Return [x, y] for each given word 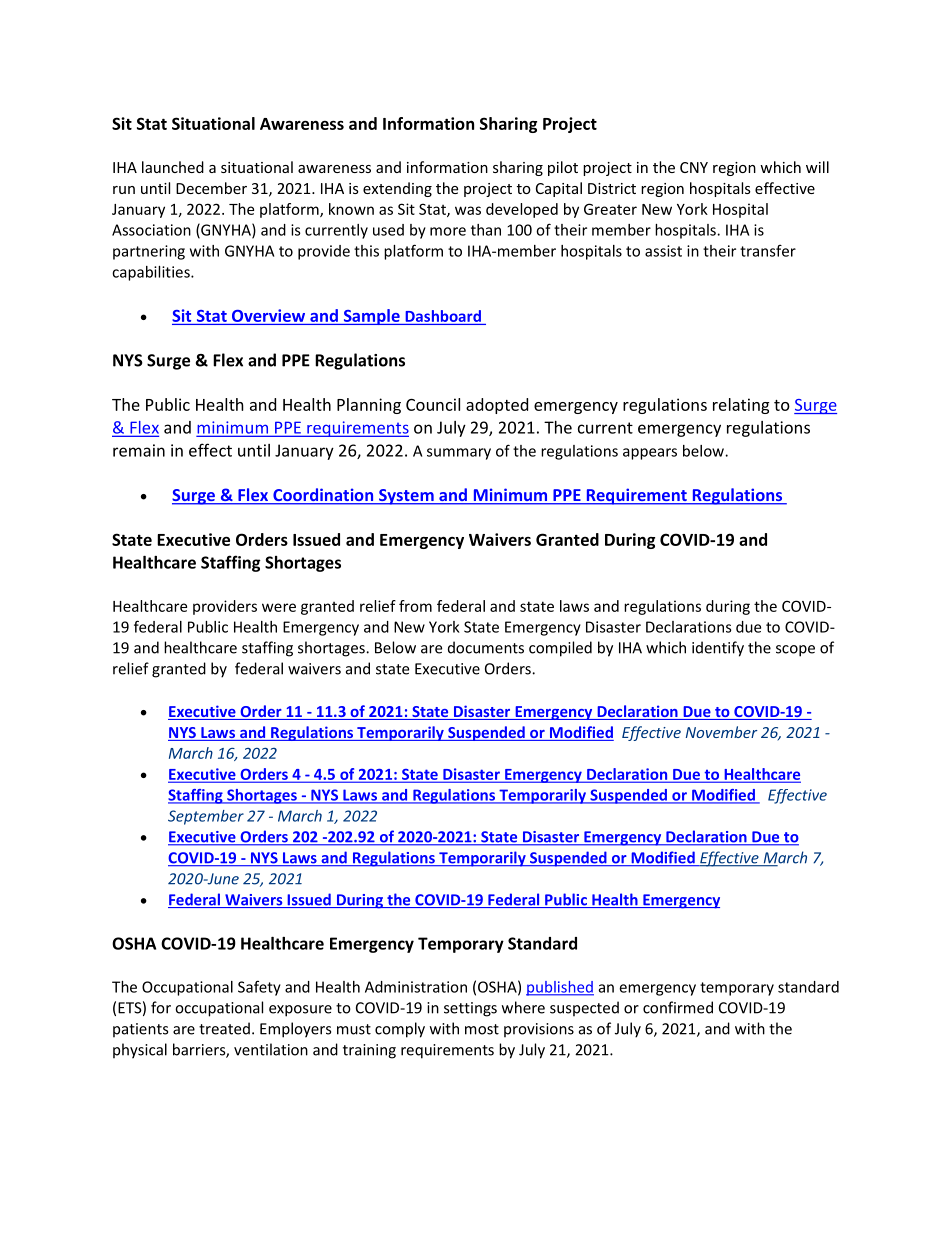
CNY [694, 167]
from [415, 606]
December [211, 188]
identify [718, 649]
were [279, 607]
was [468, 210]
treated [224, 1028]
